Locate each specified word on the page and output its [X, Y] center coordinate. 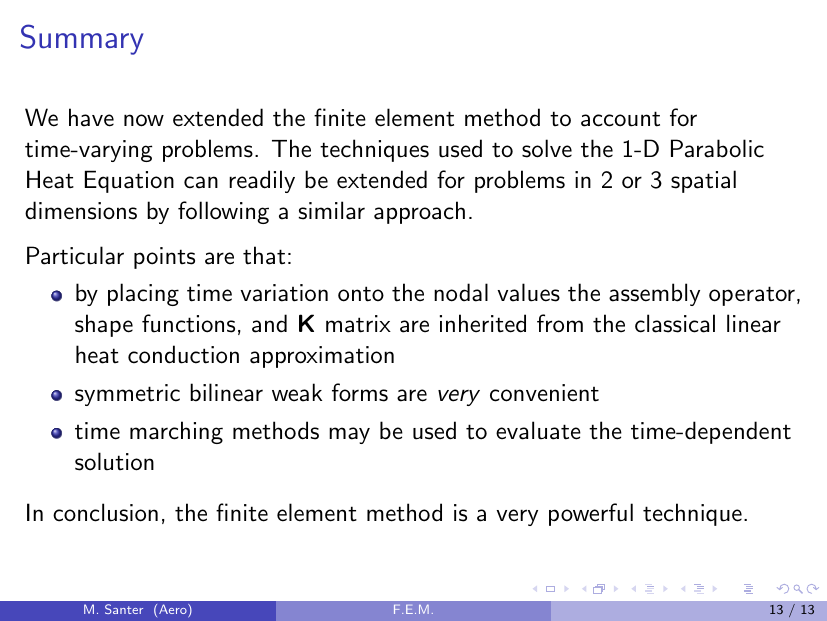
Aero [174, 610]
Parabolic [717, 148]
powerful [591, 514]
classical [675, 323]
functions [188, 323]
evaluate [538, 430]
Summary [82, 39]
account [620, 119]
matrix [358, 324]
